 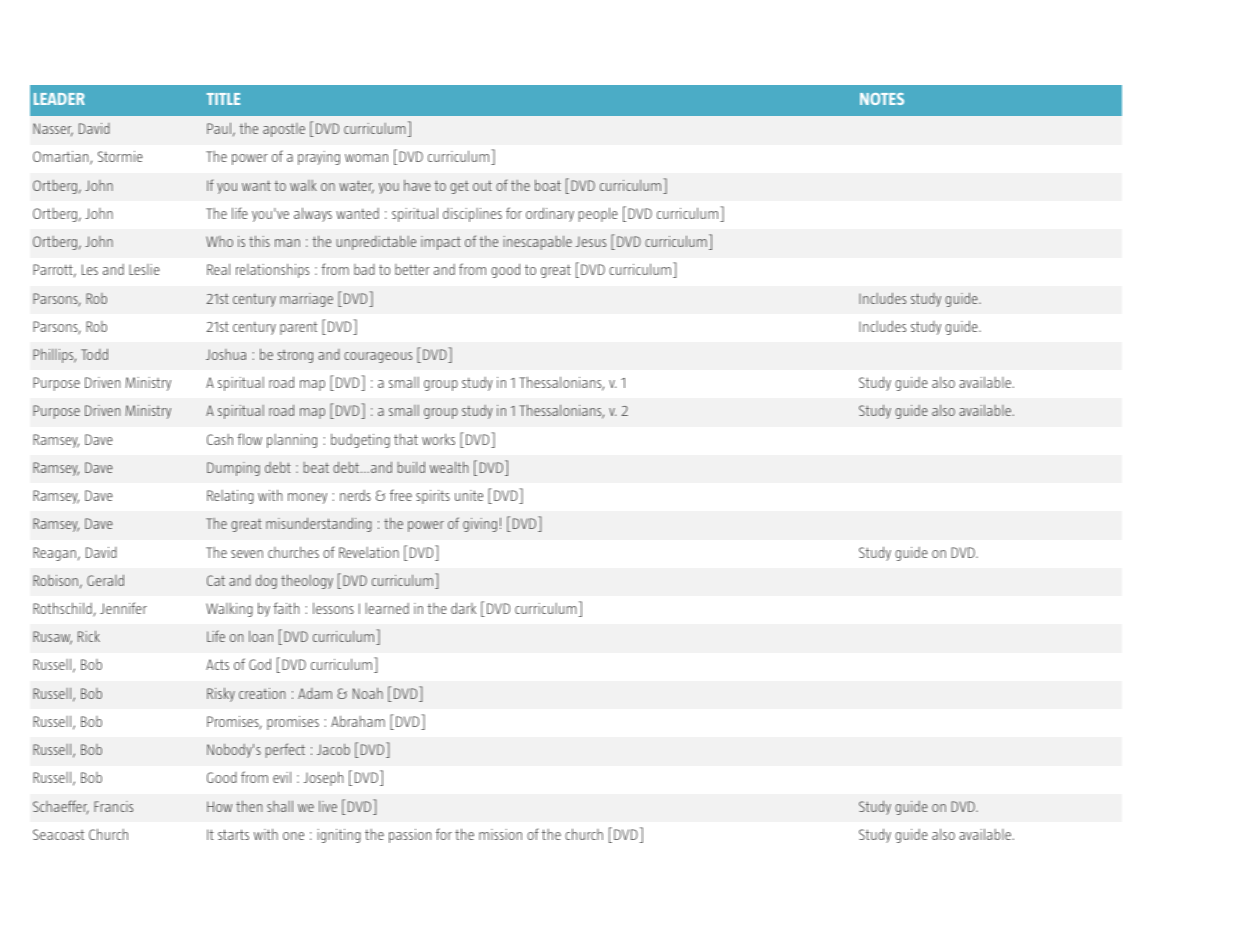 What do you see at coordinates (368, 693) in the screenshot?
I see `Noah` at bounding box center [368, 693].
